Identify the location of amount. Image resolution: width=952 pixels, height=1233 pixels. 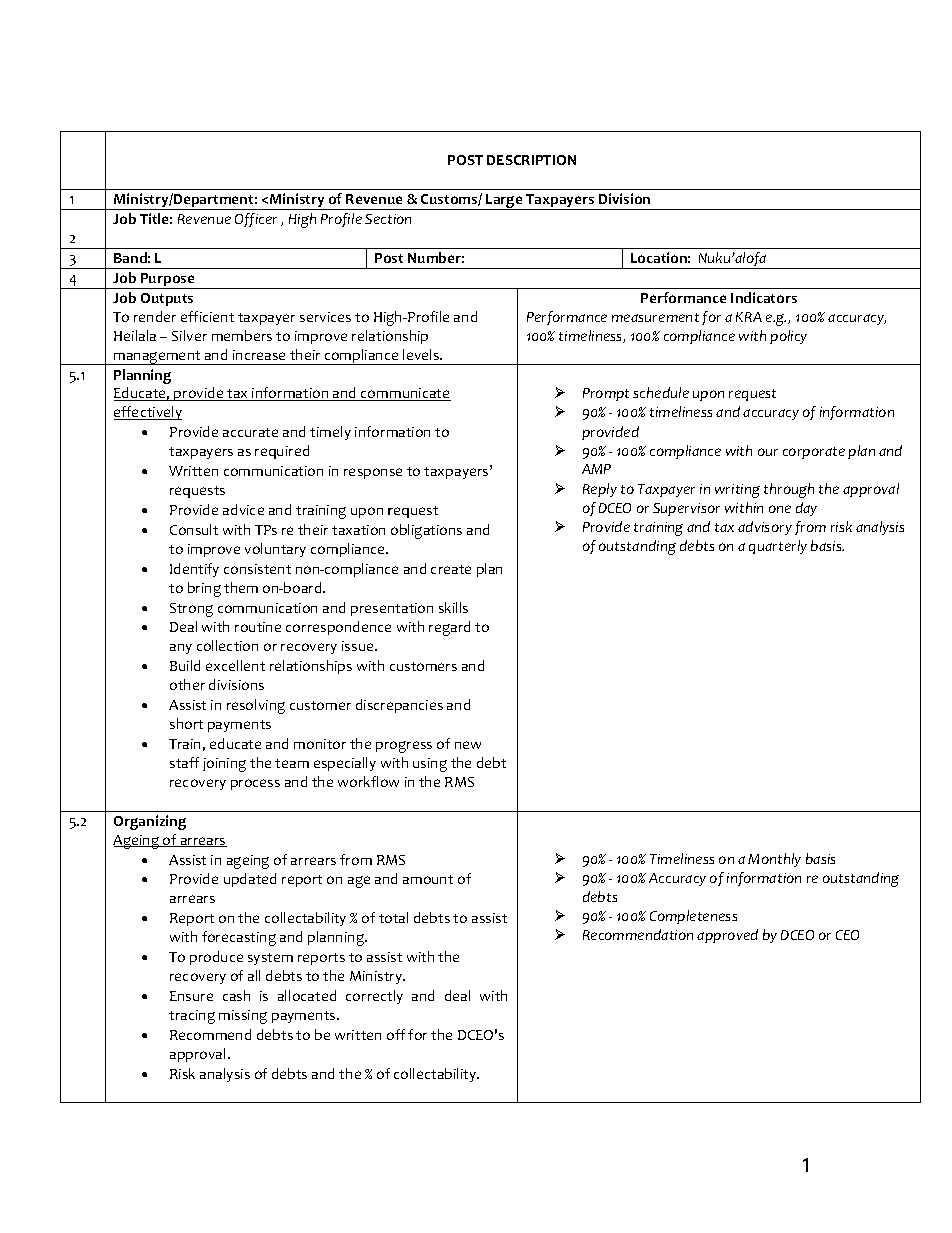
(428, 879).
